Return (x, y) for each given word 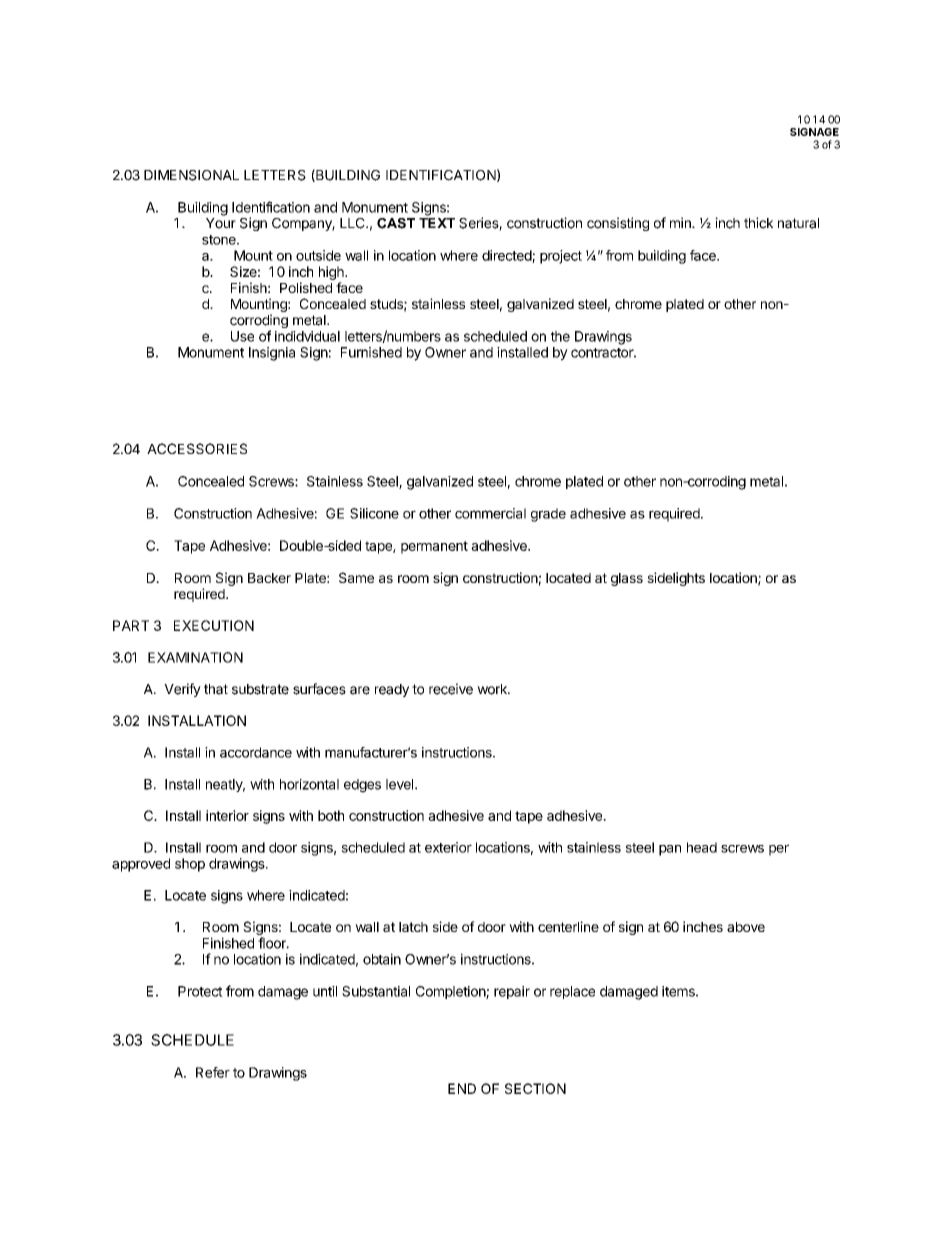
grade (548, 515)
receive (451, 689)
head (702, 847)
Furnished (371, 352)
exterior (448, 847)
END (462, 1088)
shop (190, 865)
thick (758, 223)
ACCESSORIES (197, 448)
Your (221, 223)
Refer (213, 1072)
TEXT (437, 223)
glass (627, 579)
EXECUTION (214, 625)
